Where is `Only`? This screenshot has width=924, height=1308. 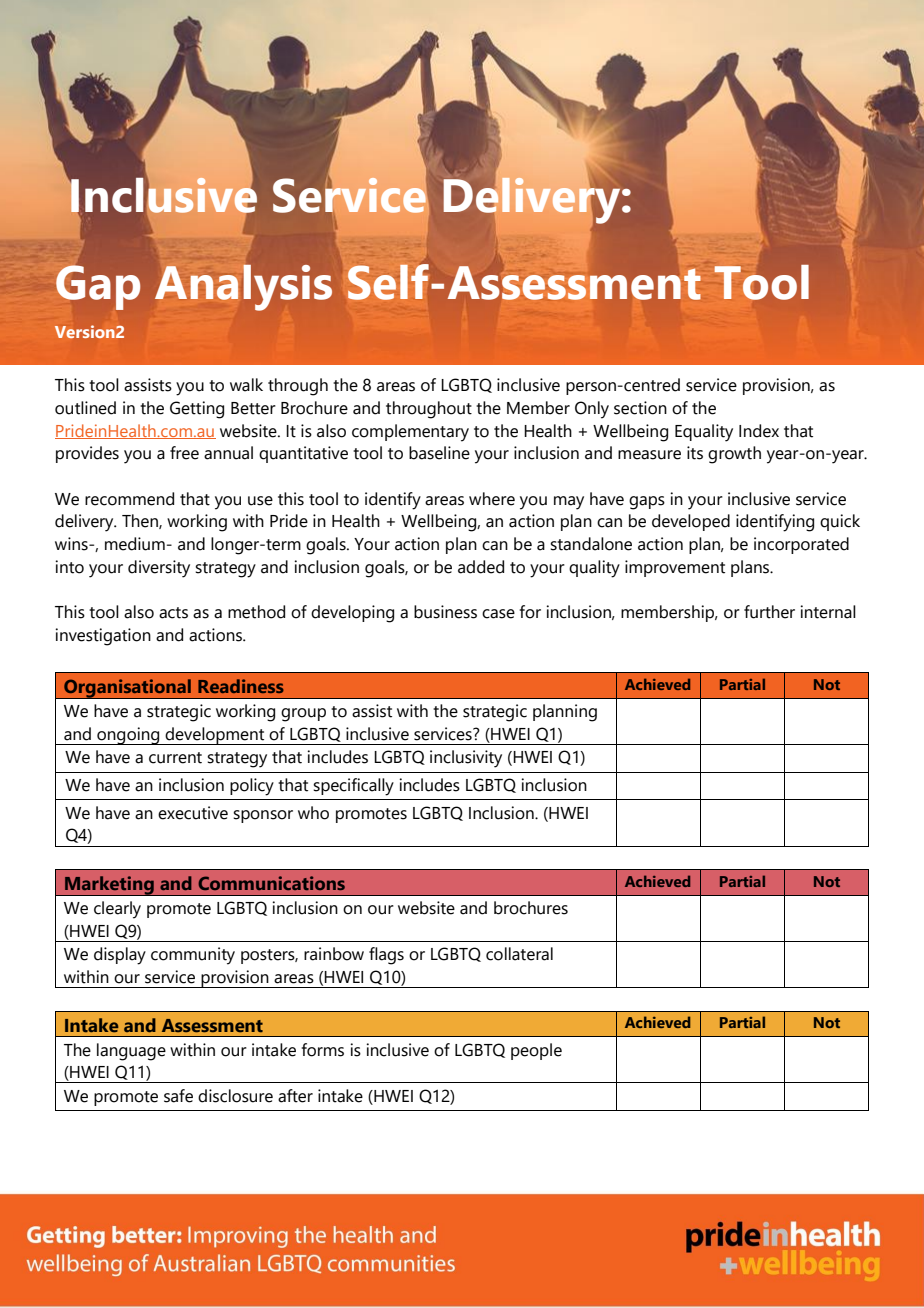
Only is located at coordinates (592, 410).
